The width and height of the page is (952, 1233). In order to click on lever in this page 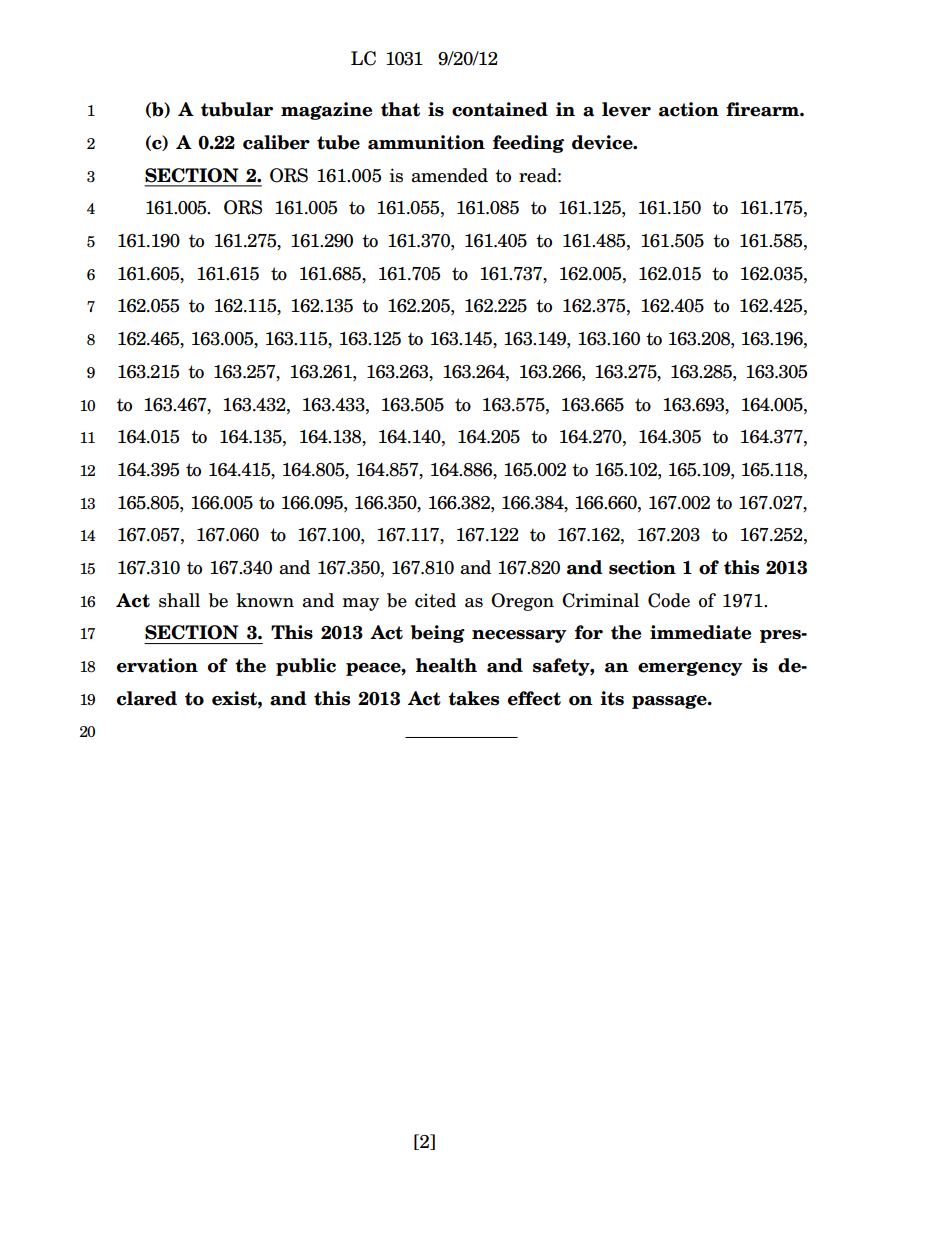, I will do `click(626, 109)`.
